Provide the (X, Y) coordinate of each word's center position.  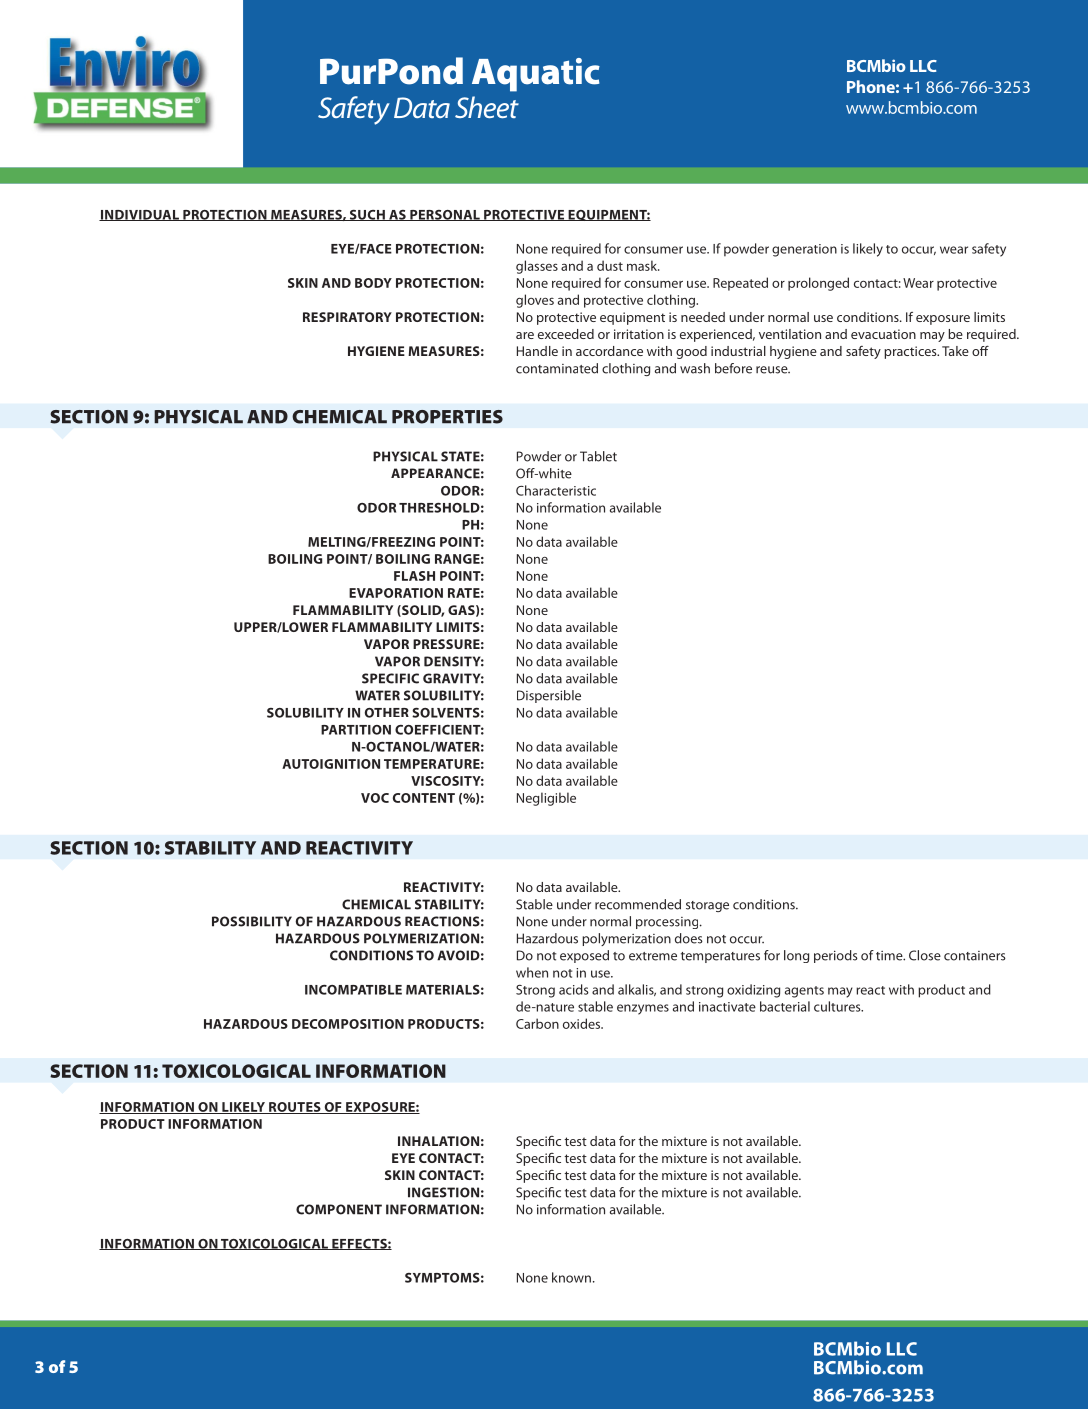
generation (804, 250)
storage (707, 906)
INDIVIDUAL (140, 215)
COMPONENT (339, 1209)
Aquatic (536, 75)
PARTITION (356, 730)
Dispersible (549, 696)
